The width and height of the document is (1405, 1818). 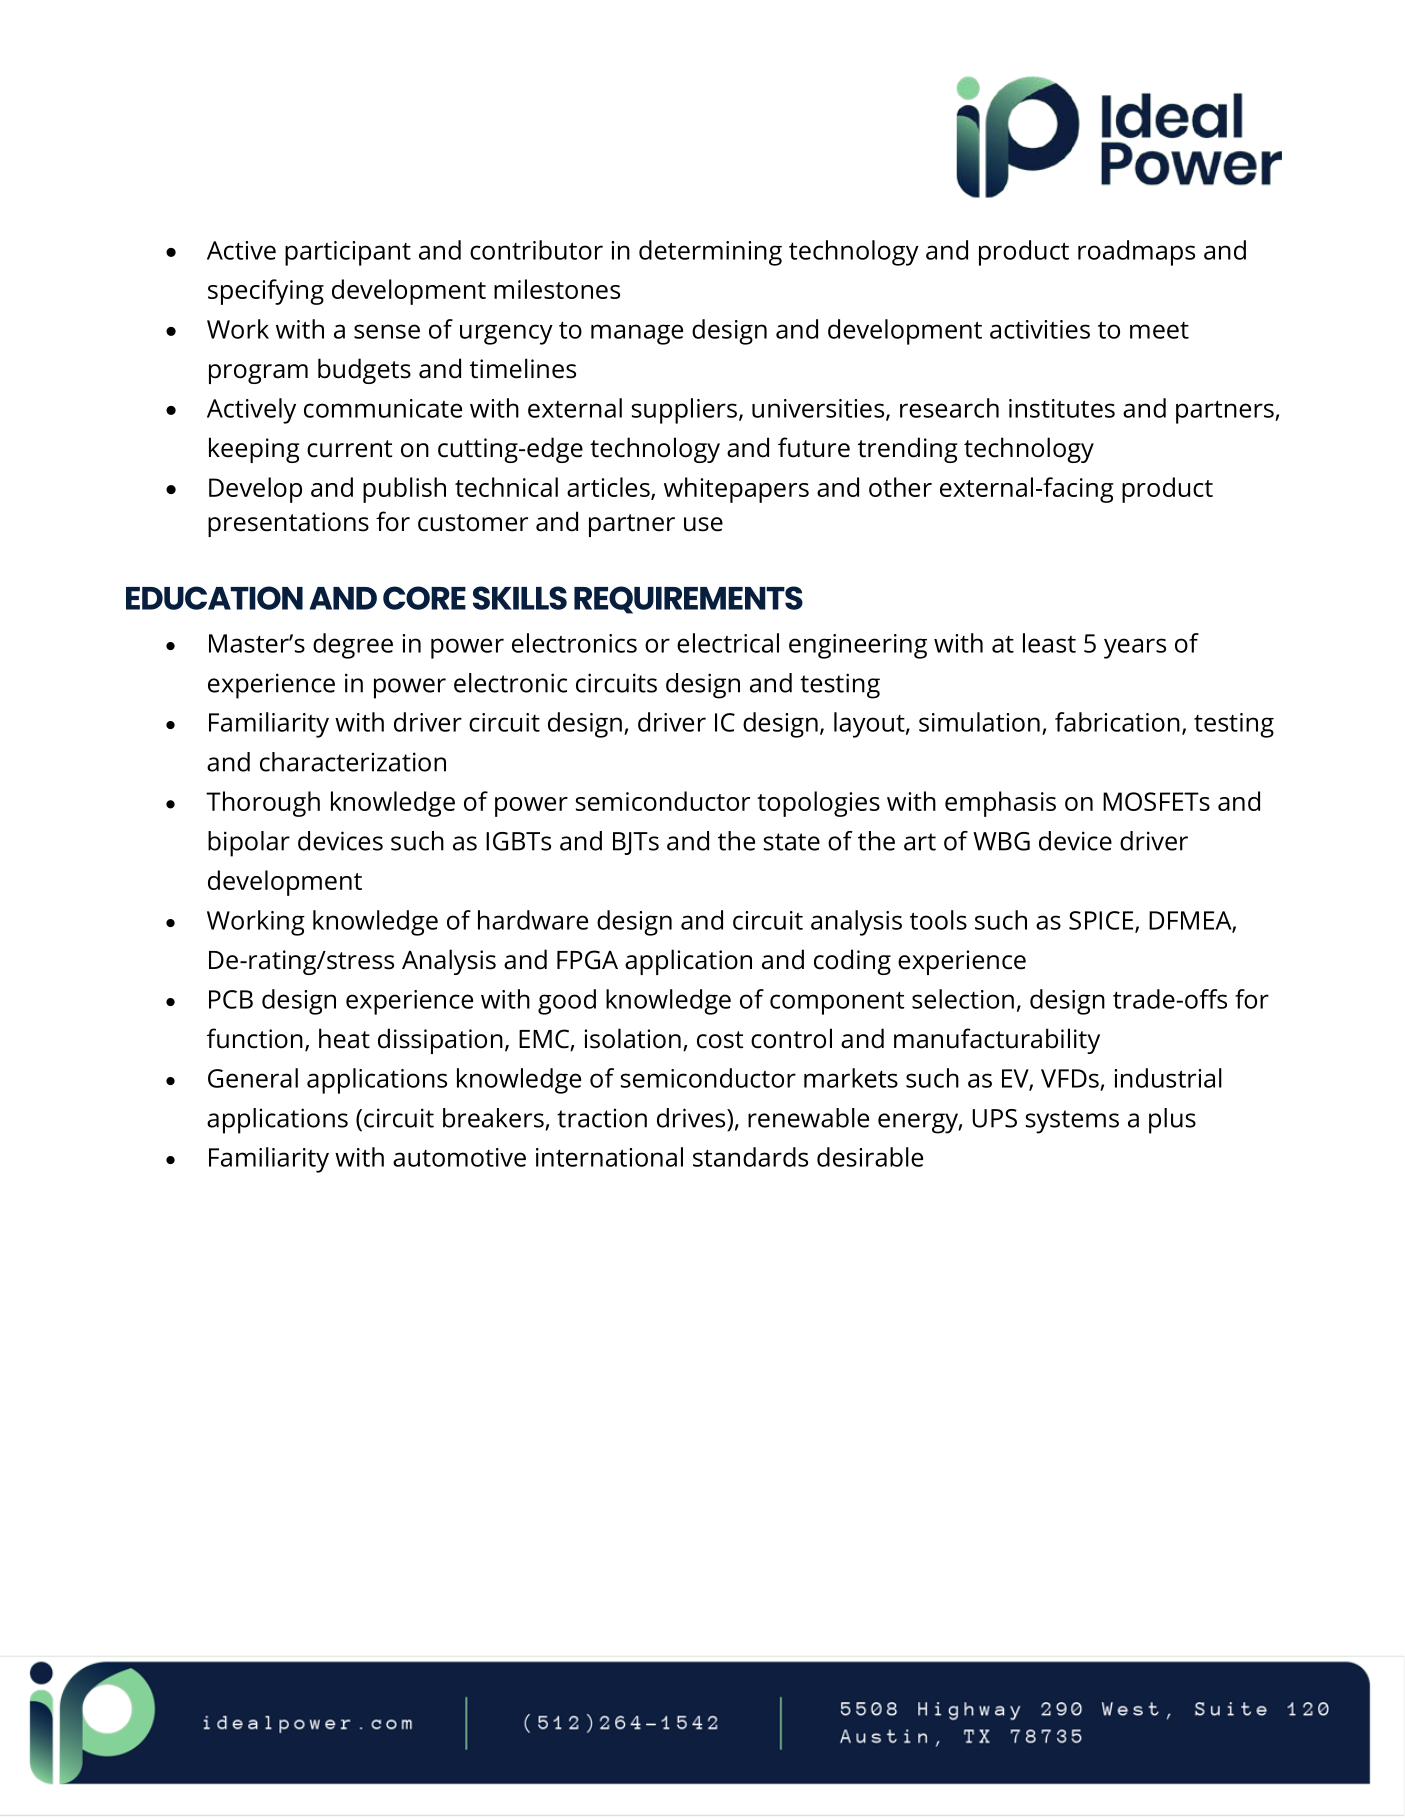 I want to click on drives, so click(x=692, y=1118).
